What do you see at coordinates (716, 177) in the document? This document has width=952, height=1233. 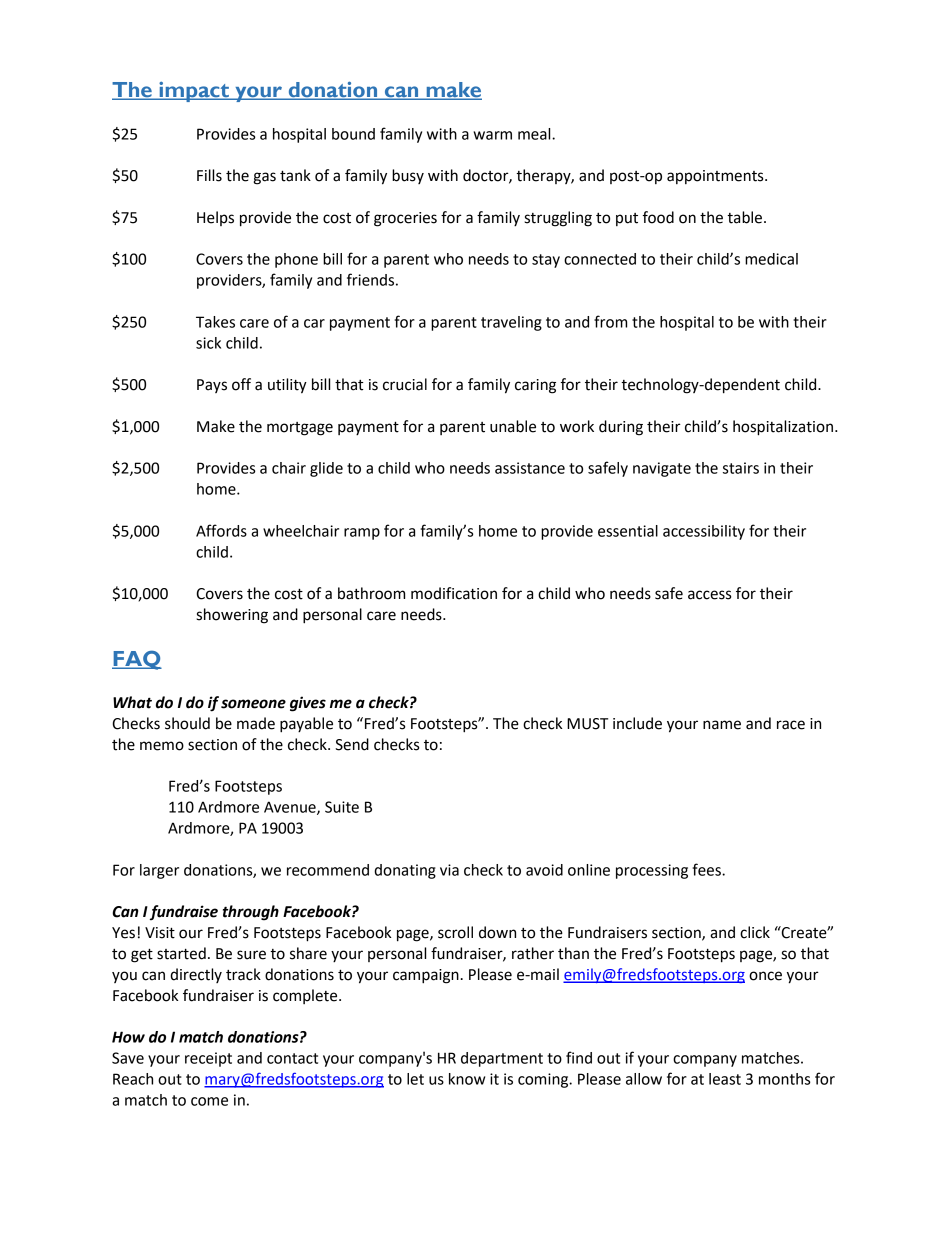 I see `appointments` at bounding box center [716, 177].
